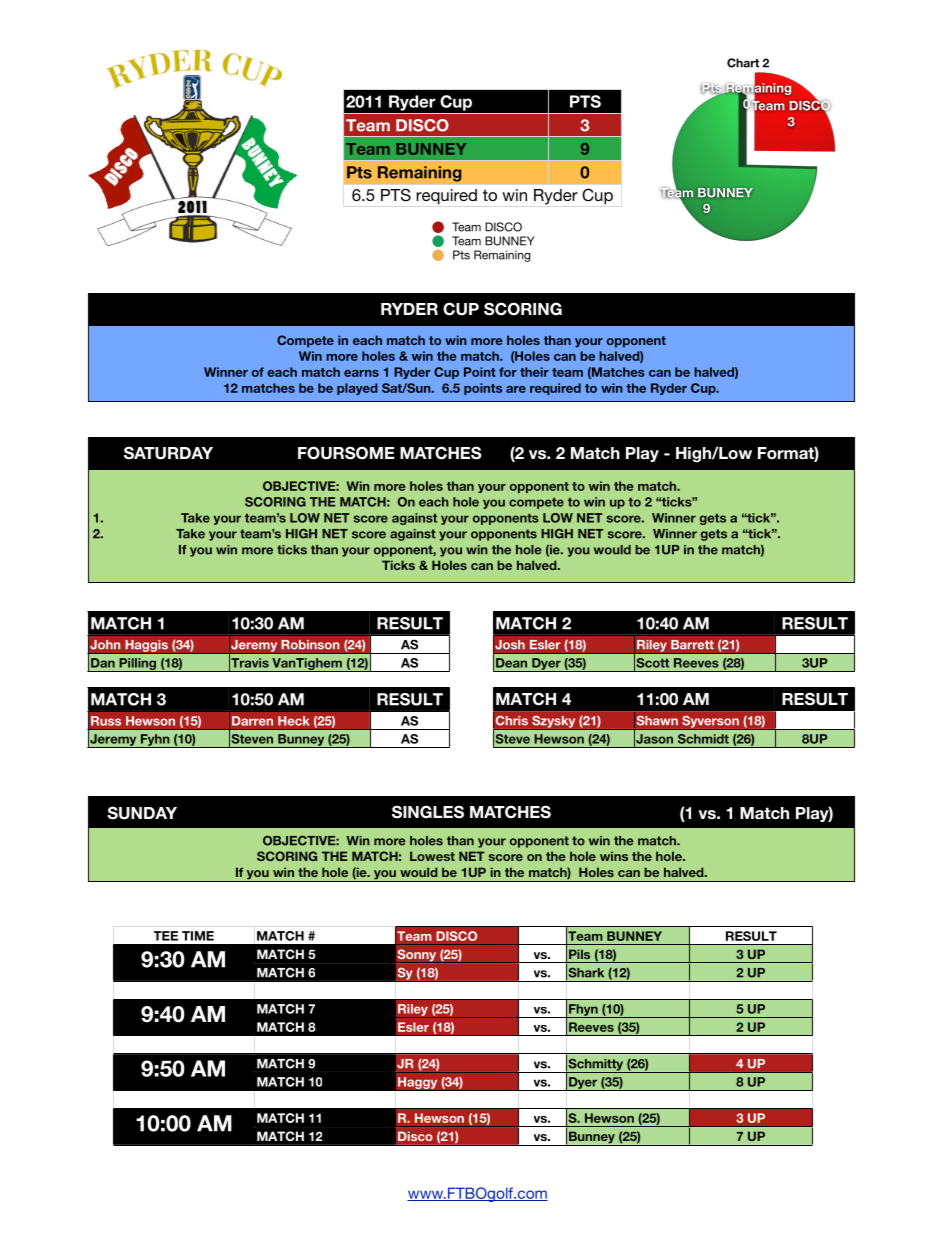  What do you see at coordinates (534, 372) in the screenshot?
I see `their` at bounding box center [534, 372].
